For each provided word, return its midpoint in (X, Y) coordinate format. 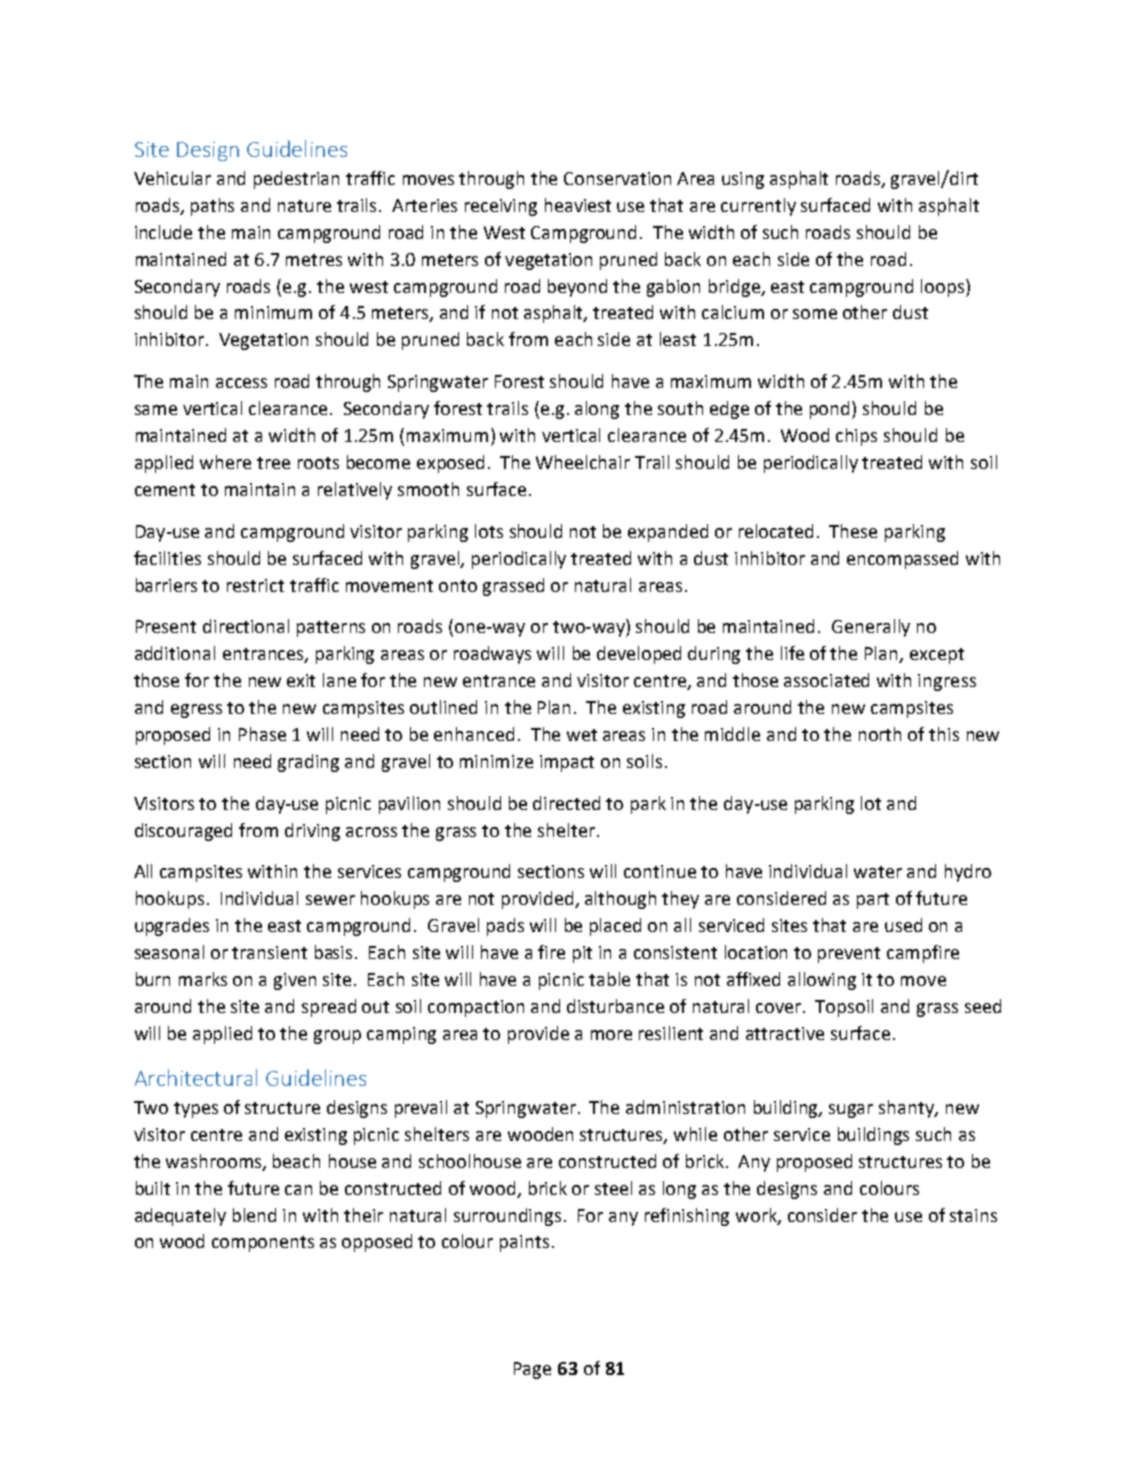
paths (212, 207)
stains (973, 1215)
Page (532, 1370)
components (263, 1244)
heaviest (578, 205)
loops (944, 288)
